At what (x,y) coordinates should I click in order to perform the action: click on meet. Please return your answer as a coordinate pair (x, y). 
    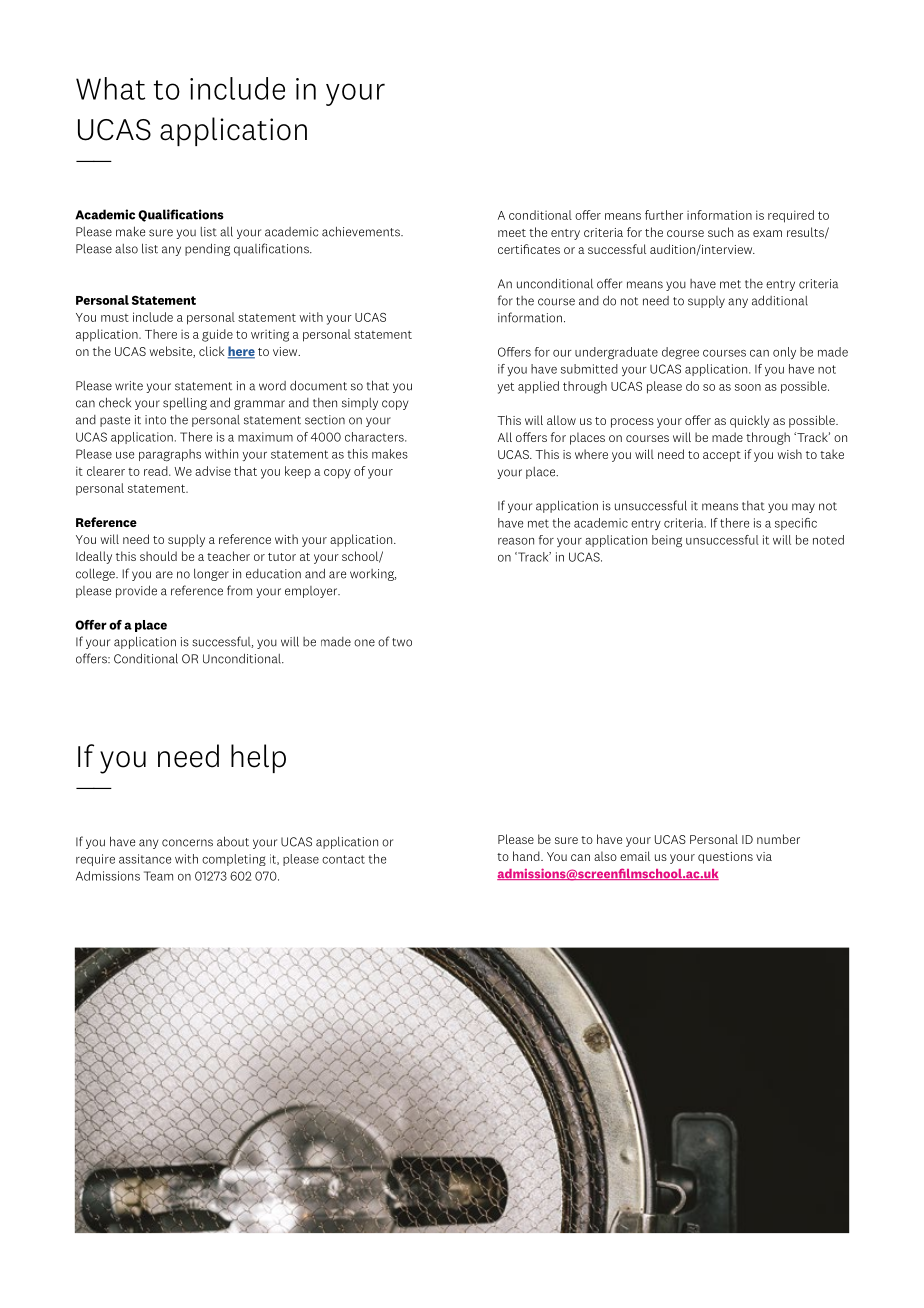
    Looking at the image, I should click on (512, 233).
